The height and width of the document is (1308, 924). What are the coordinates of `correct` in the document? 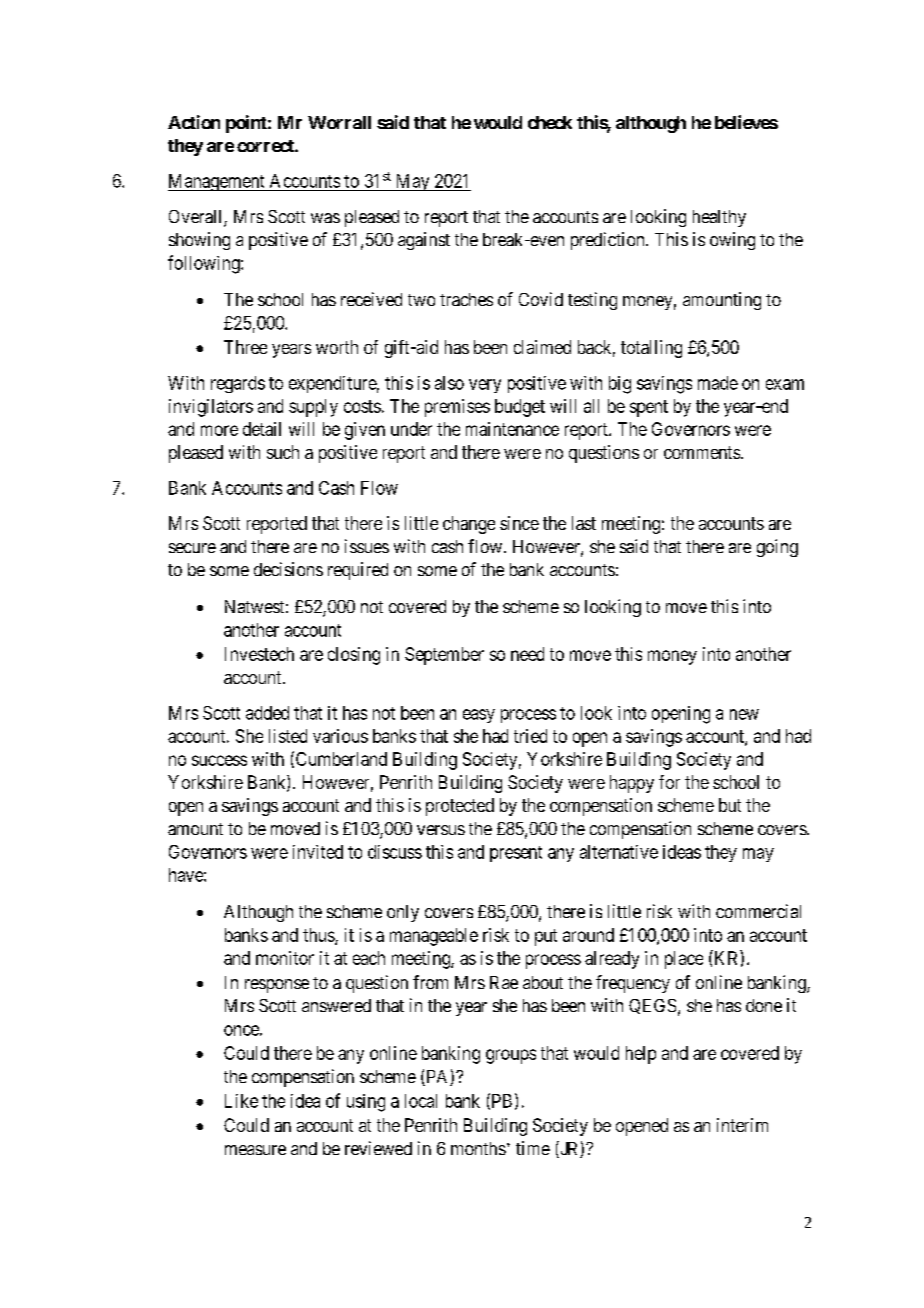 It's located at (266, 146).
